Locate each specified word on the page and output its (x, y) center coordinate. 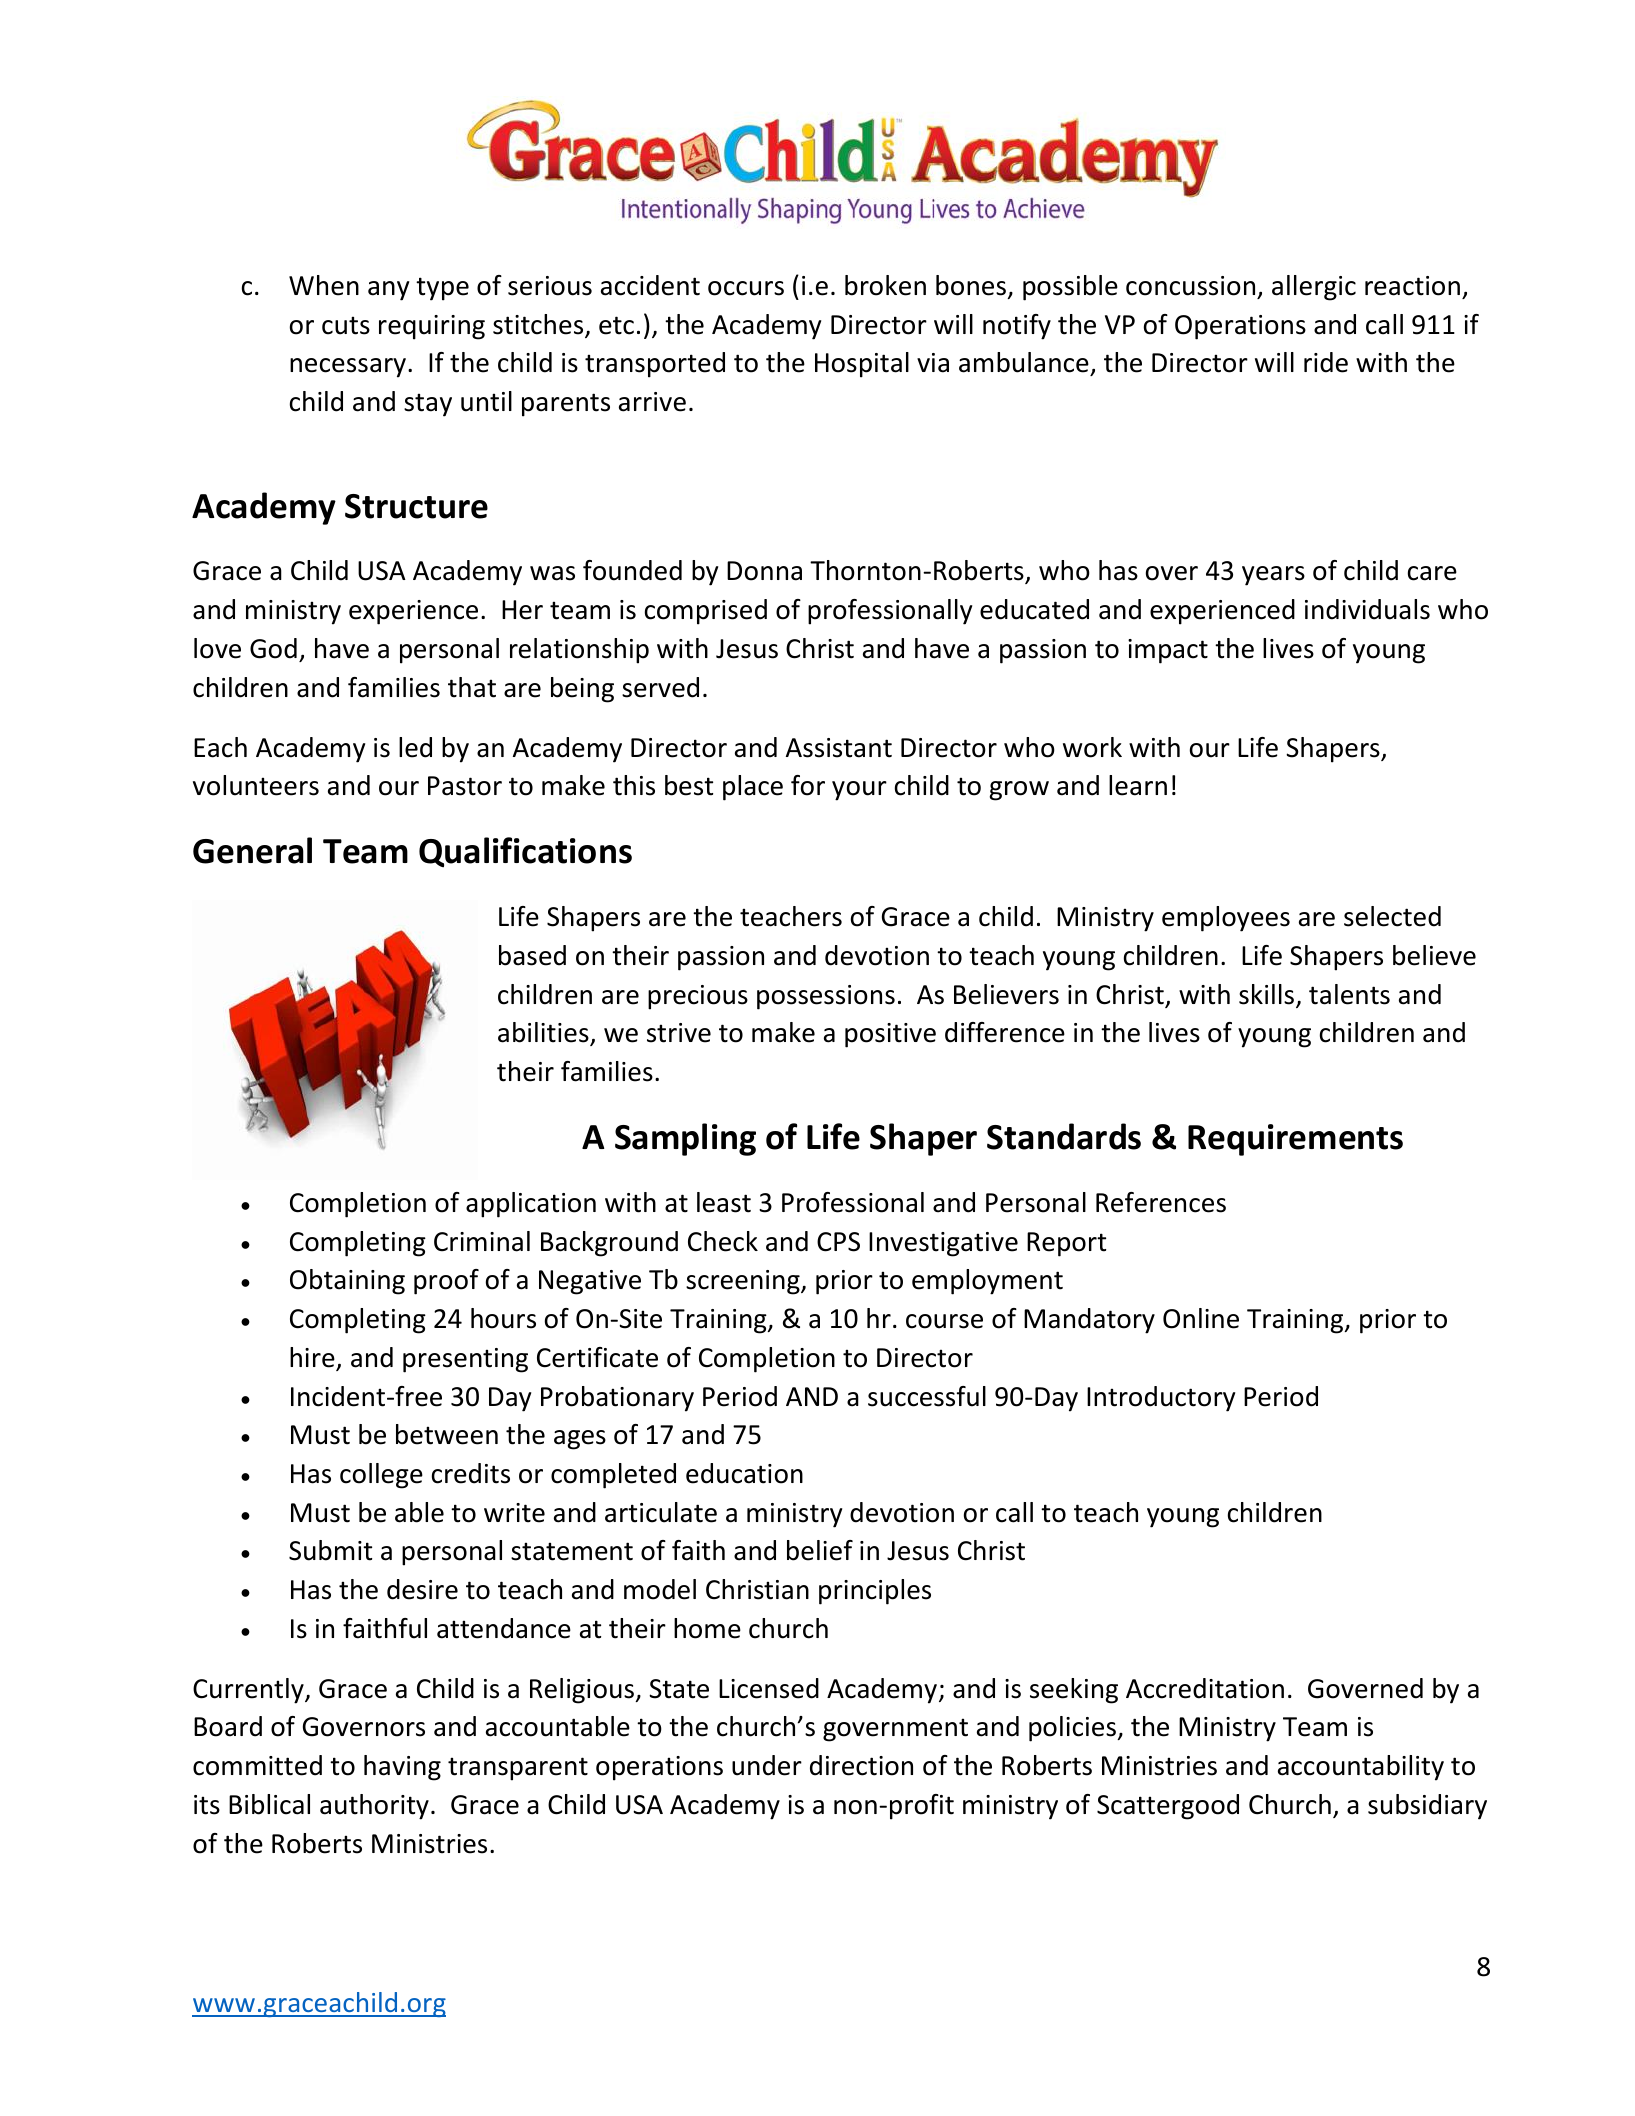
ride (1326, 362)
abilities (544, 1033)
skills (1268, 995)
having (402, 1768)
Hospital (862, 365)
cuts (346, 325)
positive (890, 1035)
